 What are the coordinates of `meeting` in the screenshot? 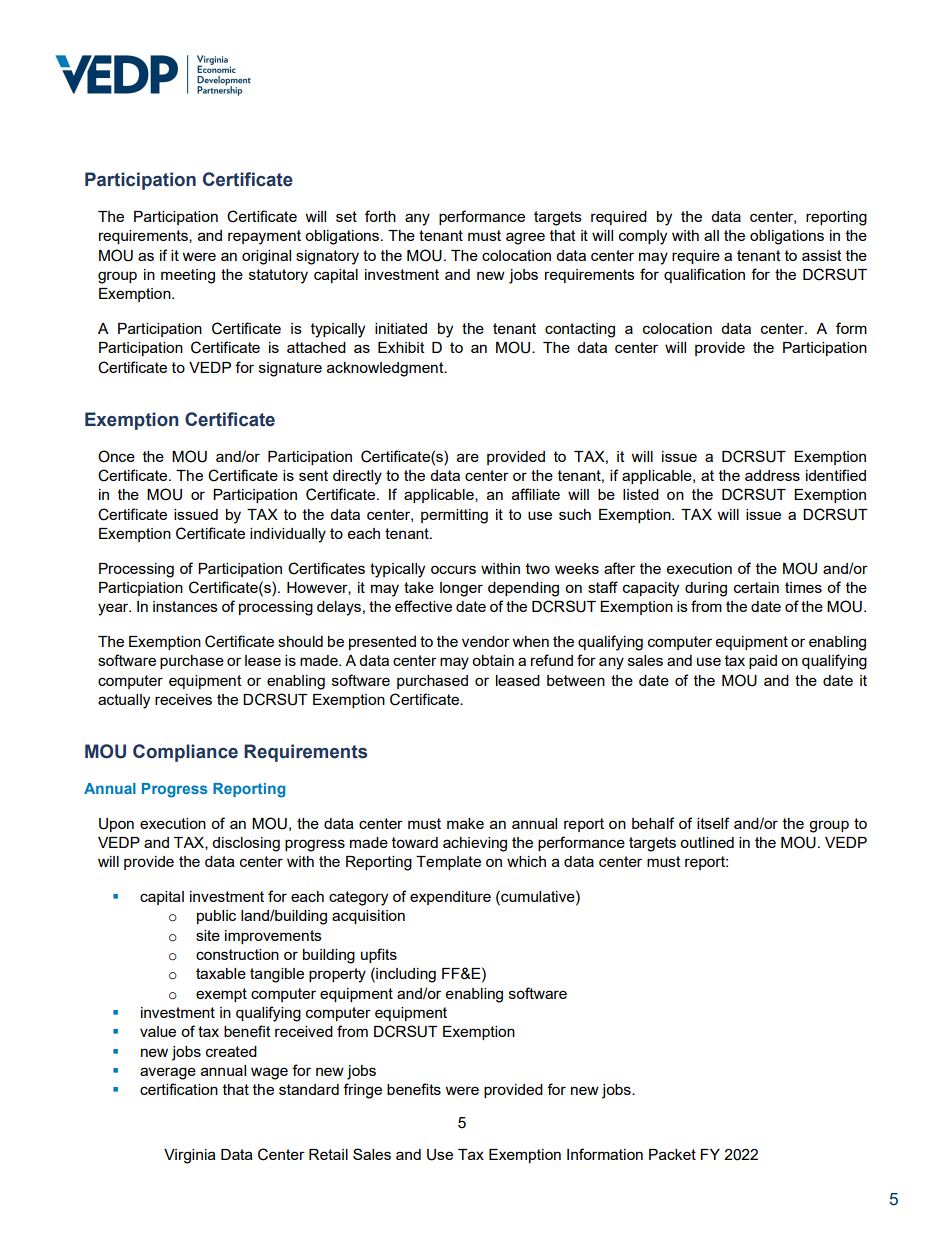 It's located at (188, 276).
